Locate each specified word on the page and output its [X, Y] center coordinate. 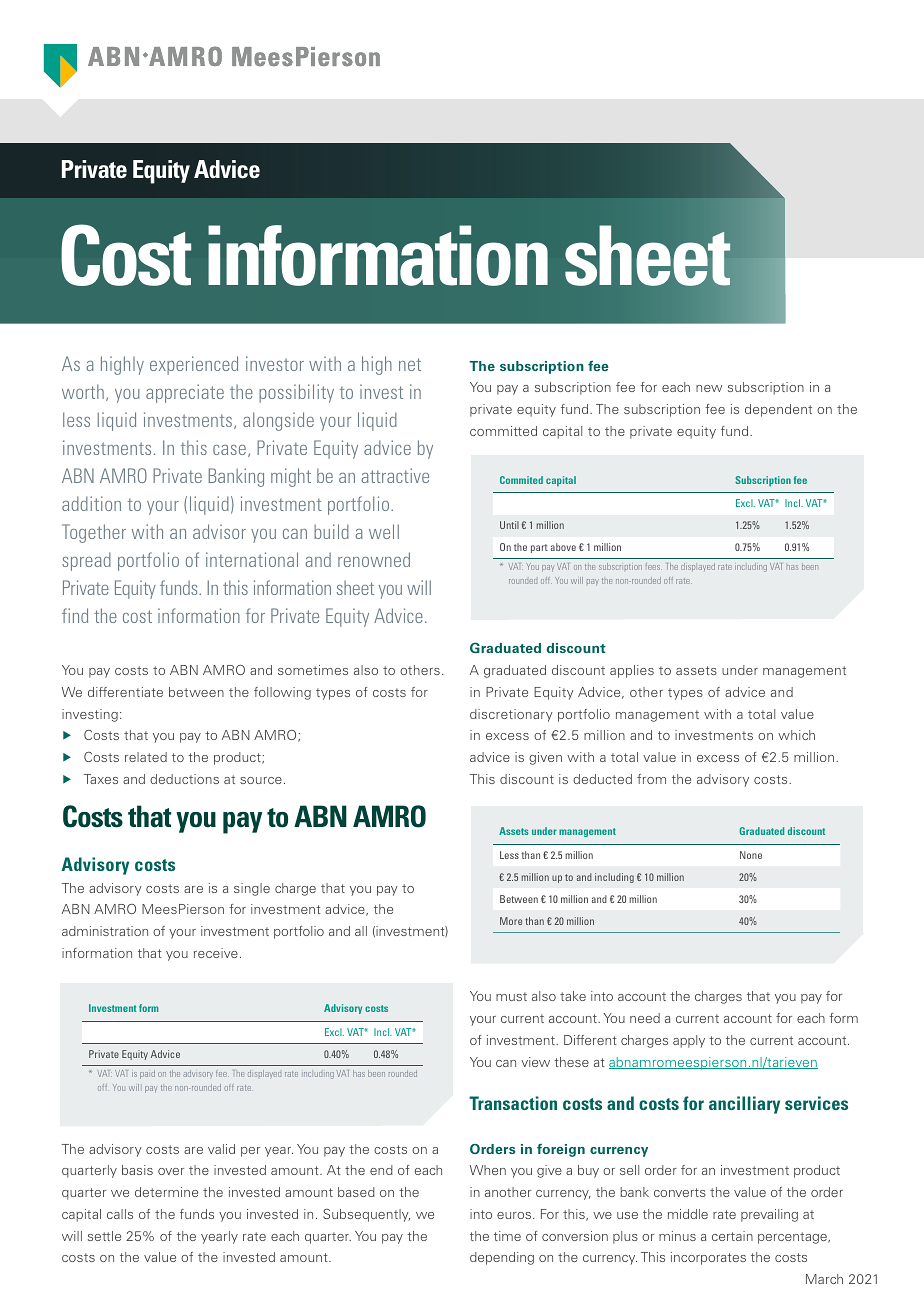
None [751, 855]
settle [104, 1236]
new [709, 388]
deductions [184, 779]
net [410, 364]
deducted [602, 779]
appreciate [185, 393]
